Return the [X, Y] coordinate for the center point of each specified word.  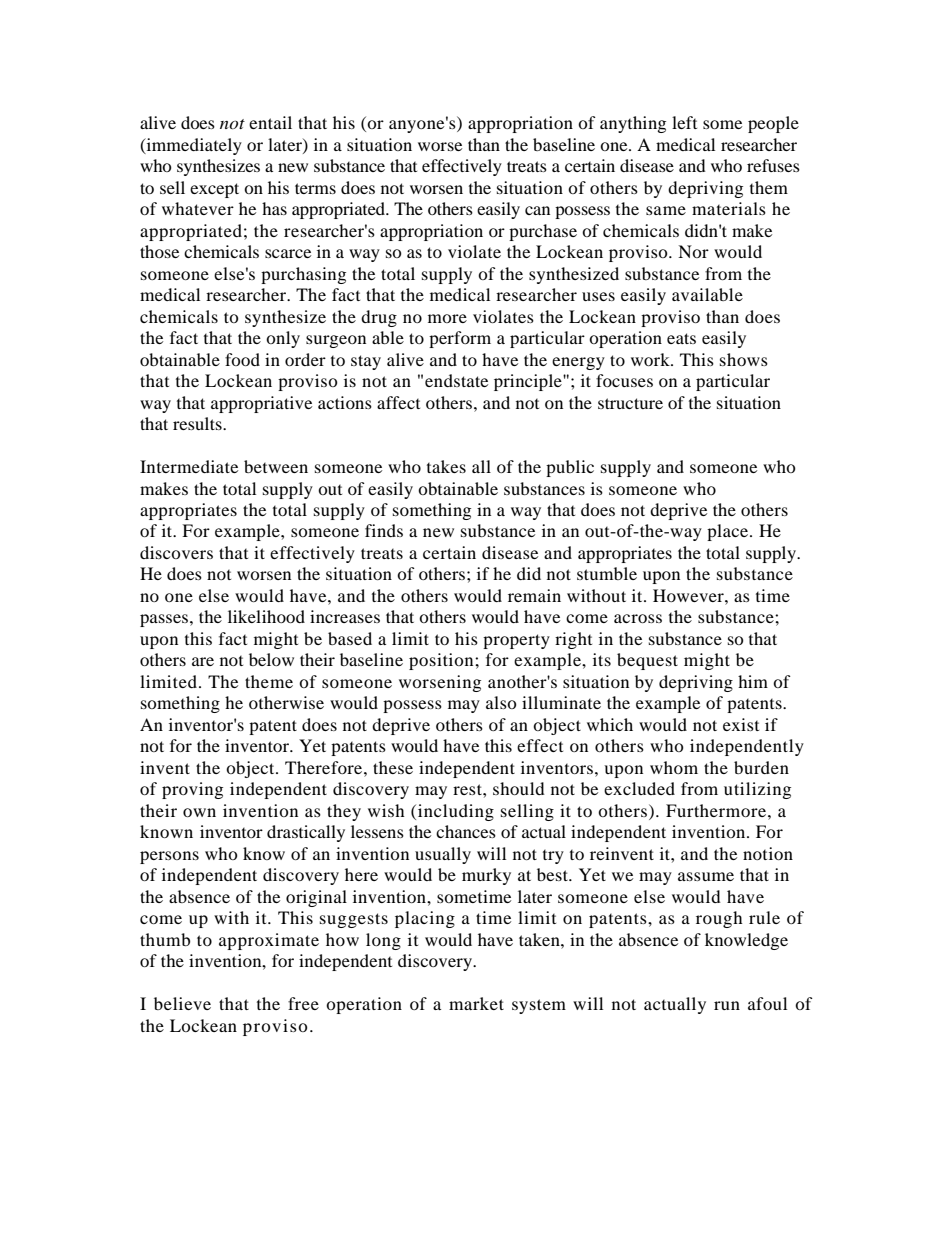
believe [182, 1003]
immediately [193, 146]
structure [630, 403]
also [501, 702]
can [537, 210]
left [684, 122]
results [198, 423]
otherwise [286, 702]
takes [446, 466]
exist [741, 724]
